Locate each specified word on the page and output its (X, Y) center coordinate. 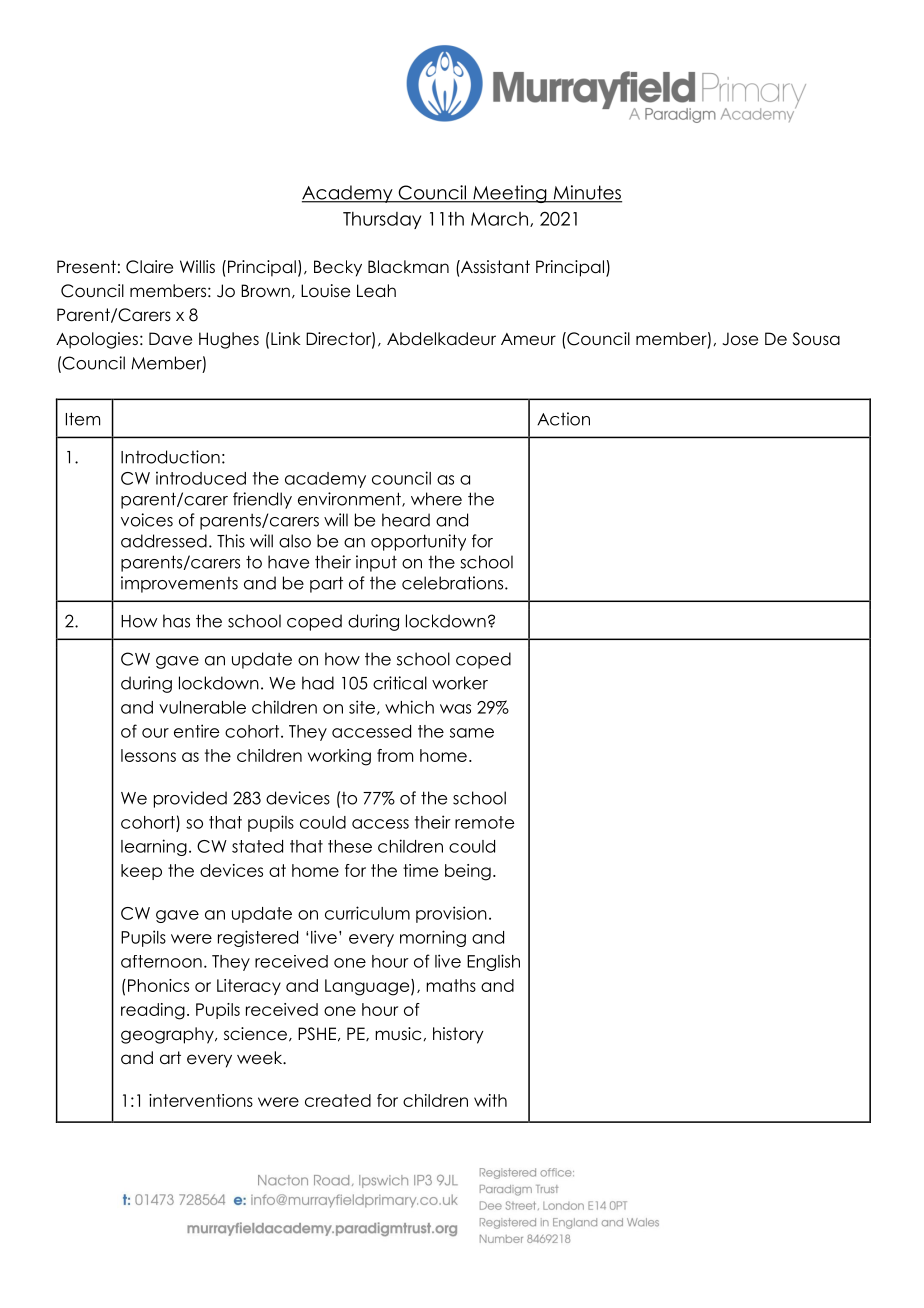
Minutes (586, 193)
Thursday (382, 220)
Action (563, 419)
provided (190, 799)
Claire (149, 267)
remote (484, 822)
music (398, 1034)
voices (147, 520)
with (490, 1100)
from (395, 755)
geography (168, 1035)
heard (406, 520)
